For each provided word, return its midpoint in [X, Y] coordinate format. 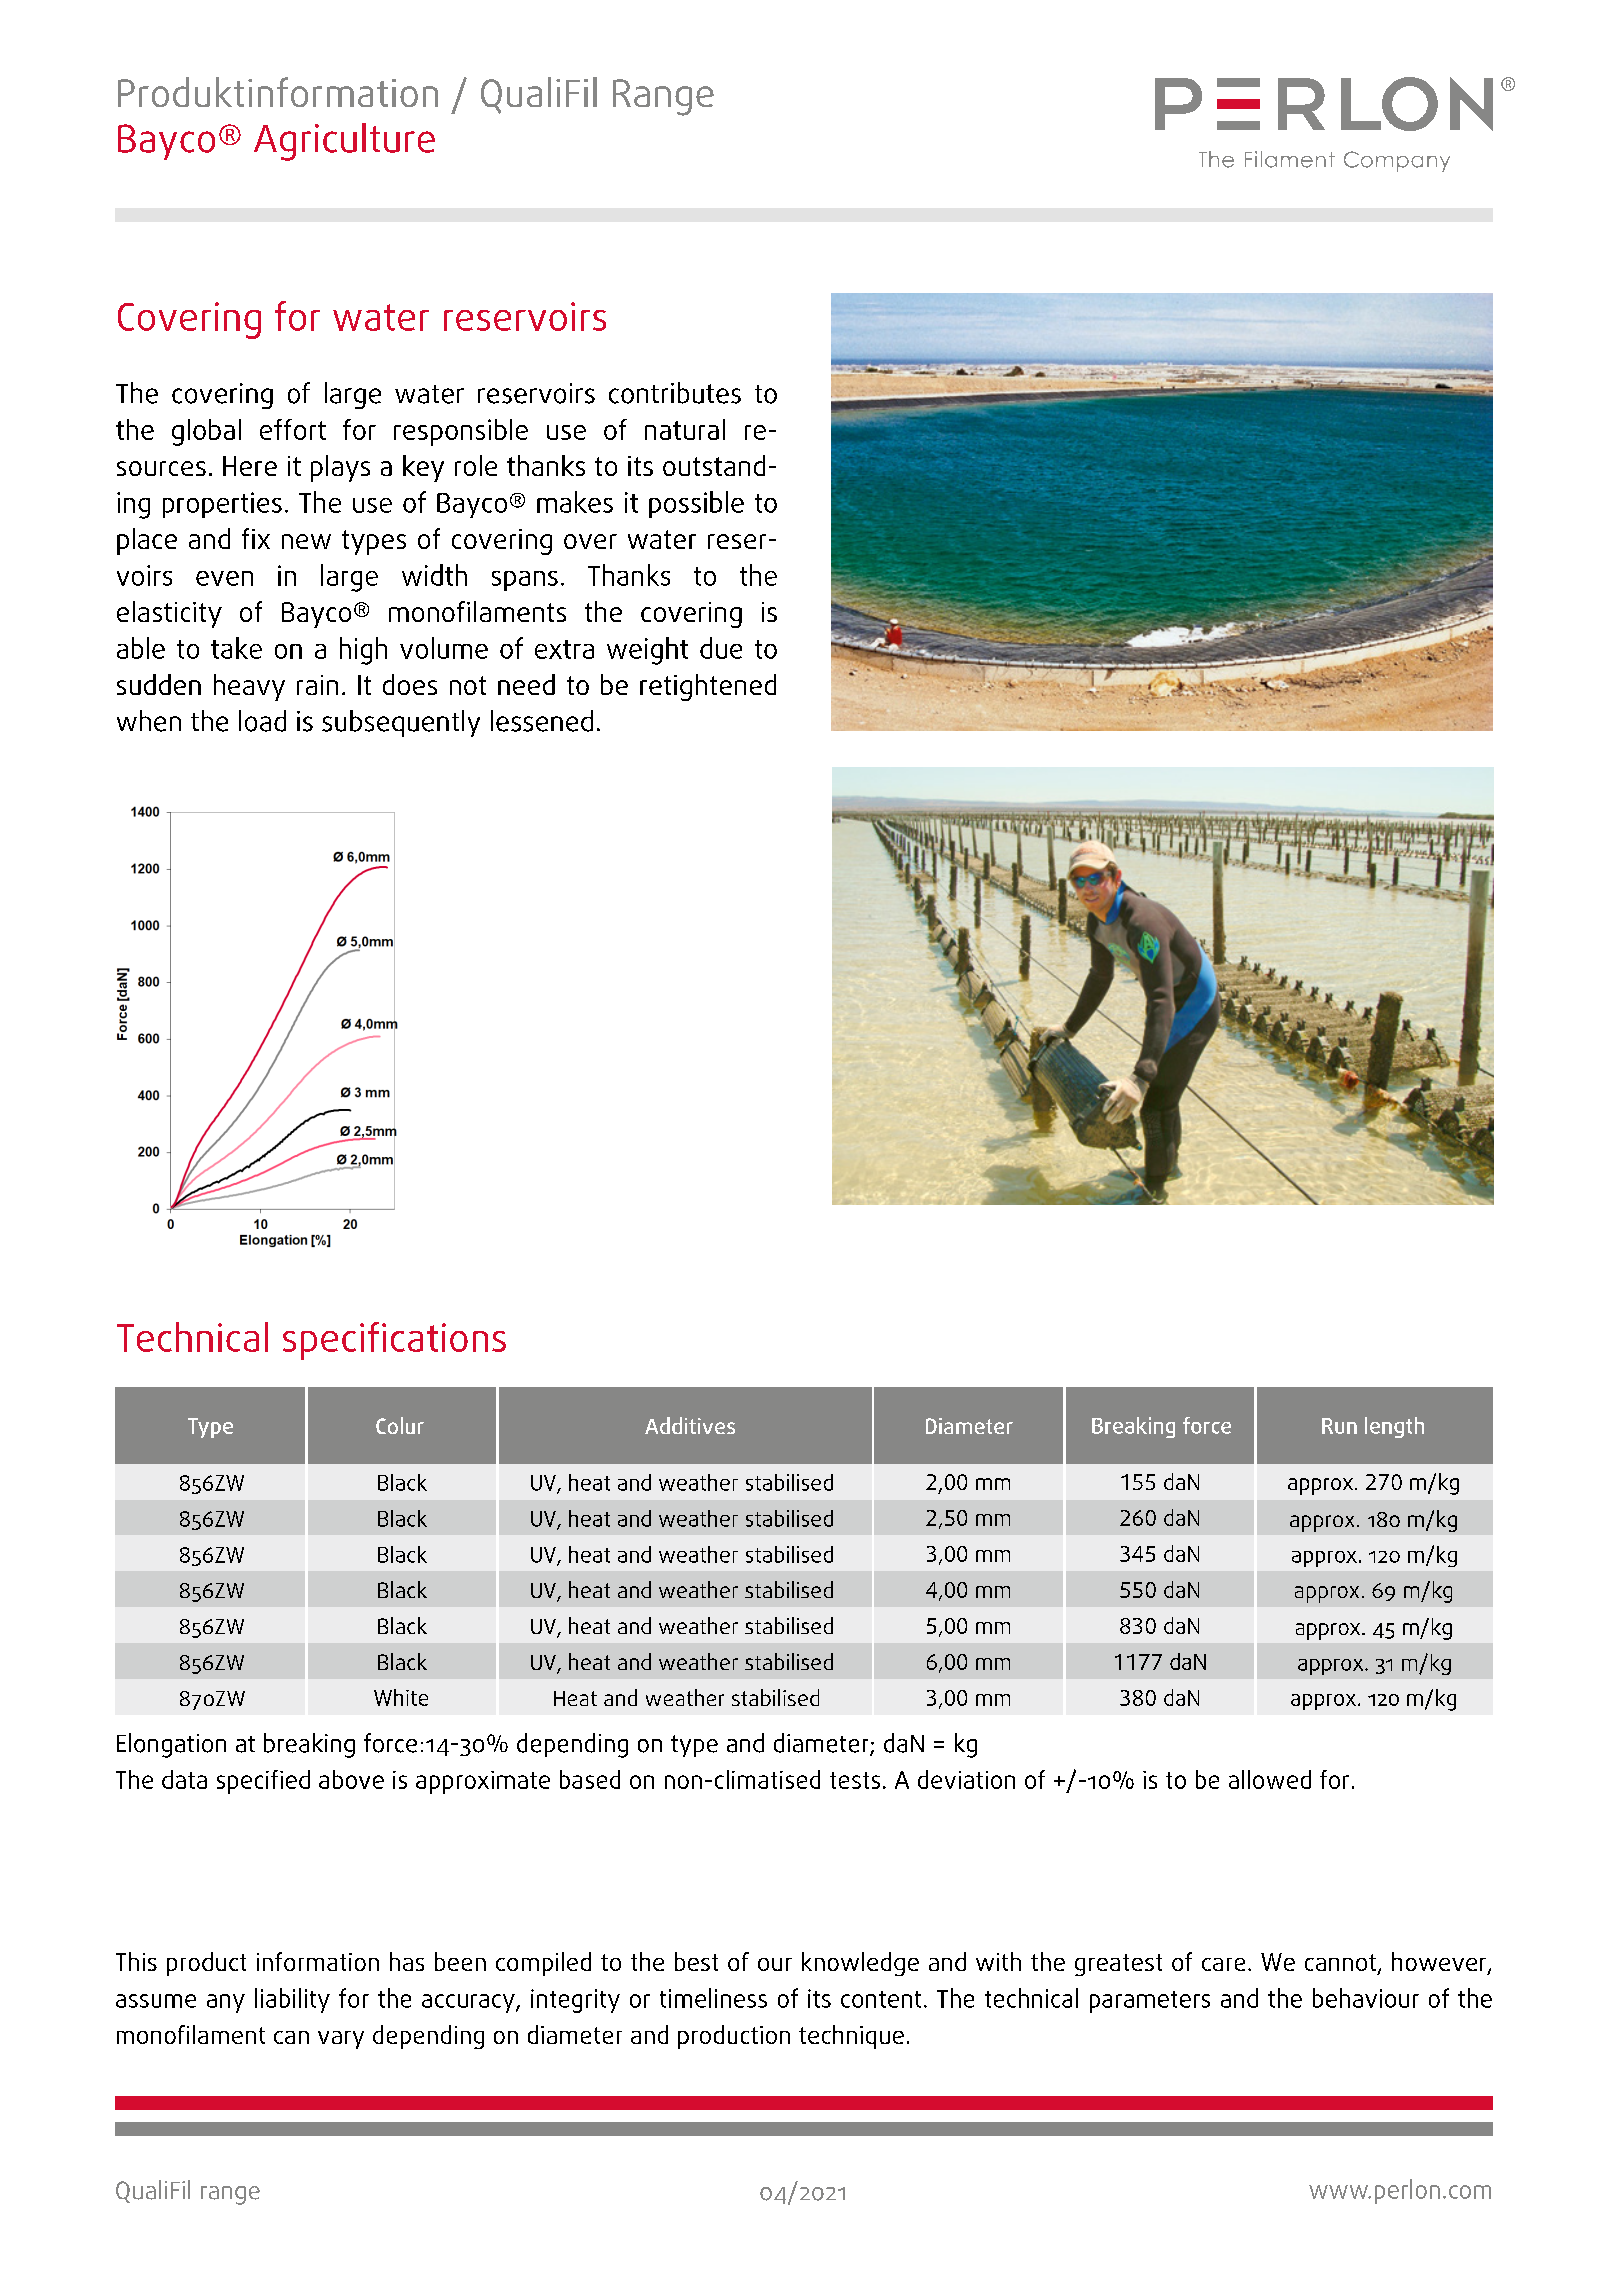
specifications [394, 1341]
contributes [675, 393]
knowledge [860, 1964]
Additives [690, 1425]
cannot [1340, 1962]
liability [292, 2000]
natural [685, 429]
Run [1339, 1426]
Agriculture [344, 142]
